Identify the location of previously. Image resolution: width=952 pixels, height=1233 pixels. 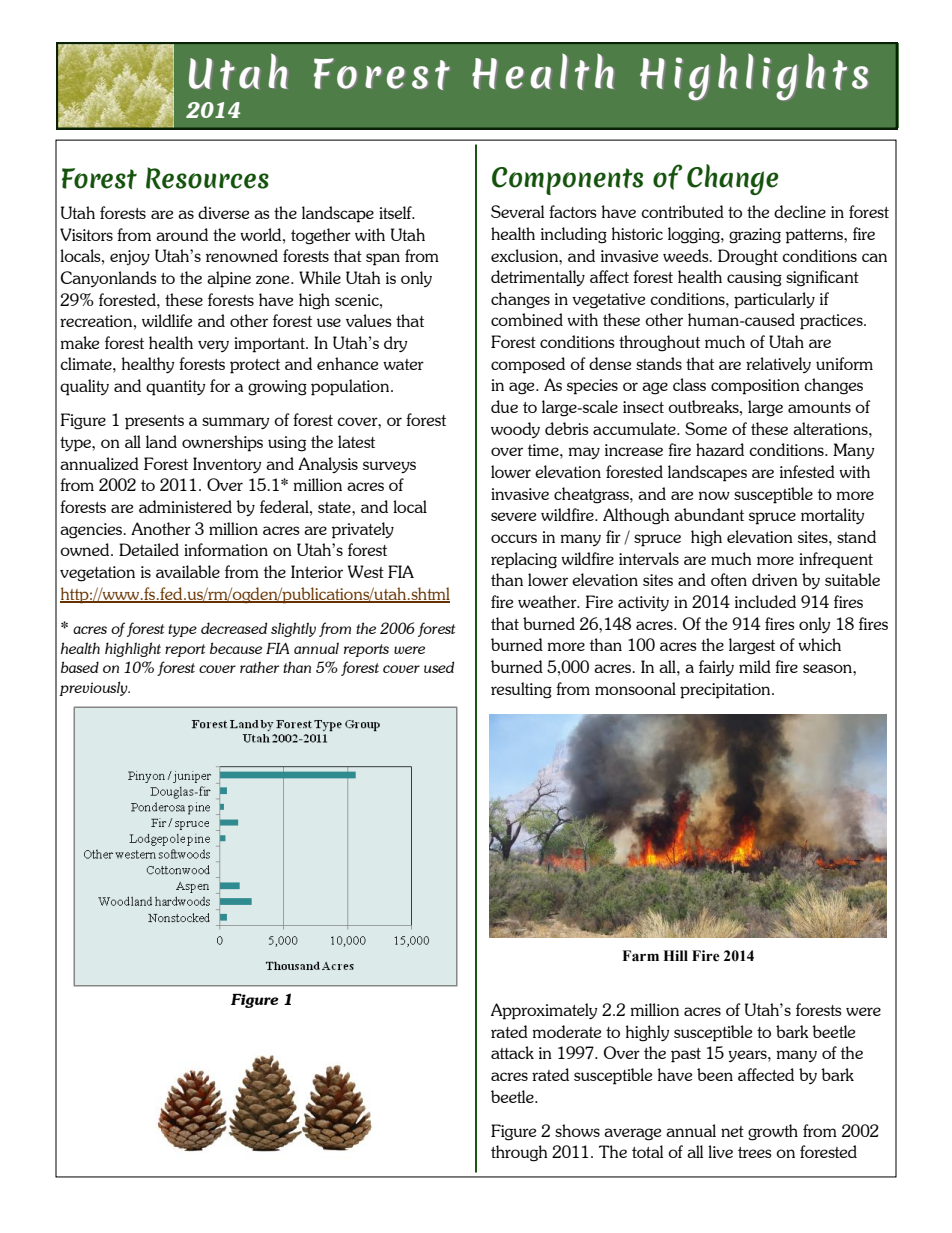
(94, 688).
